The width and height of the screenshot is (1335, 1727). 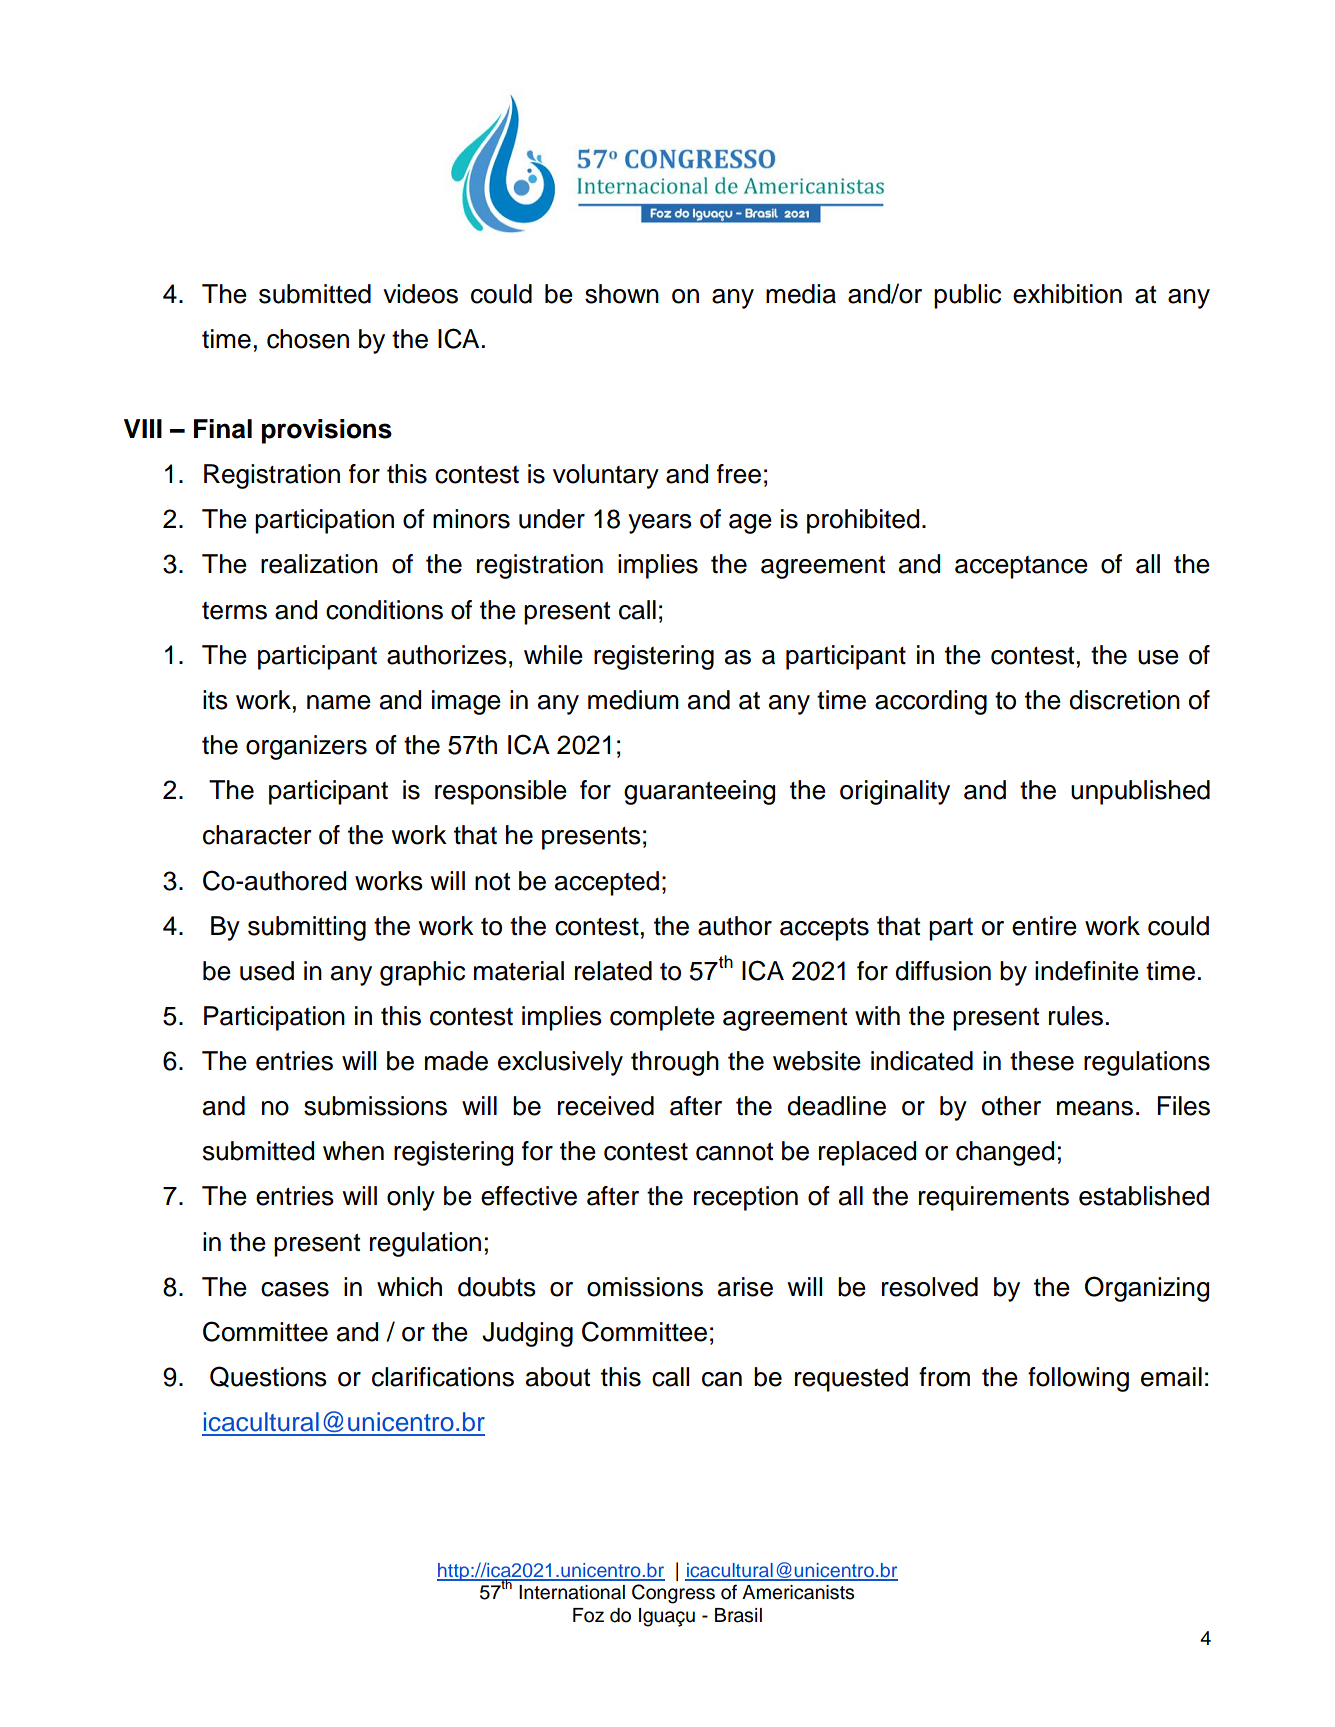 What do you see at coordinates (1140, 792) in the screenshot?
I see `unpublished` at bounding box center [1140, 792].
